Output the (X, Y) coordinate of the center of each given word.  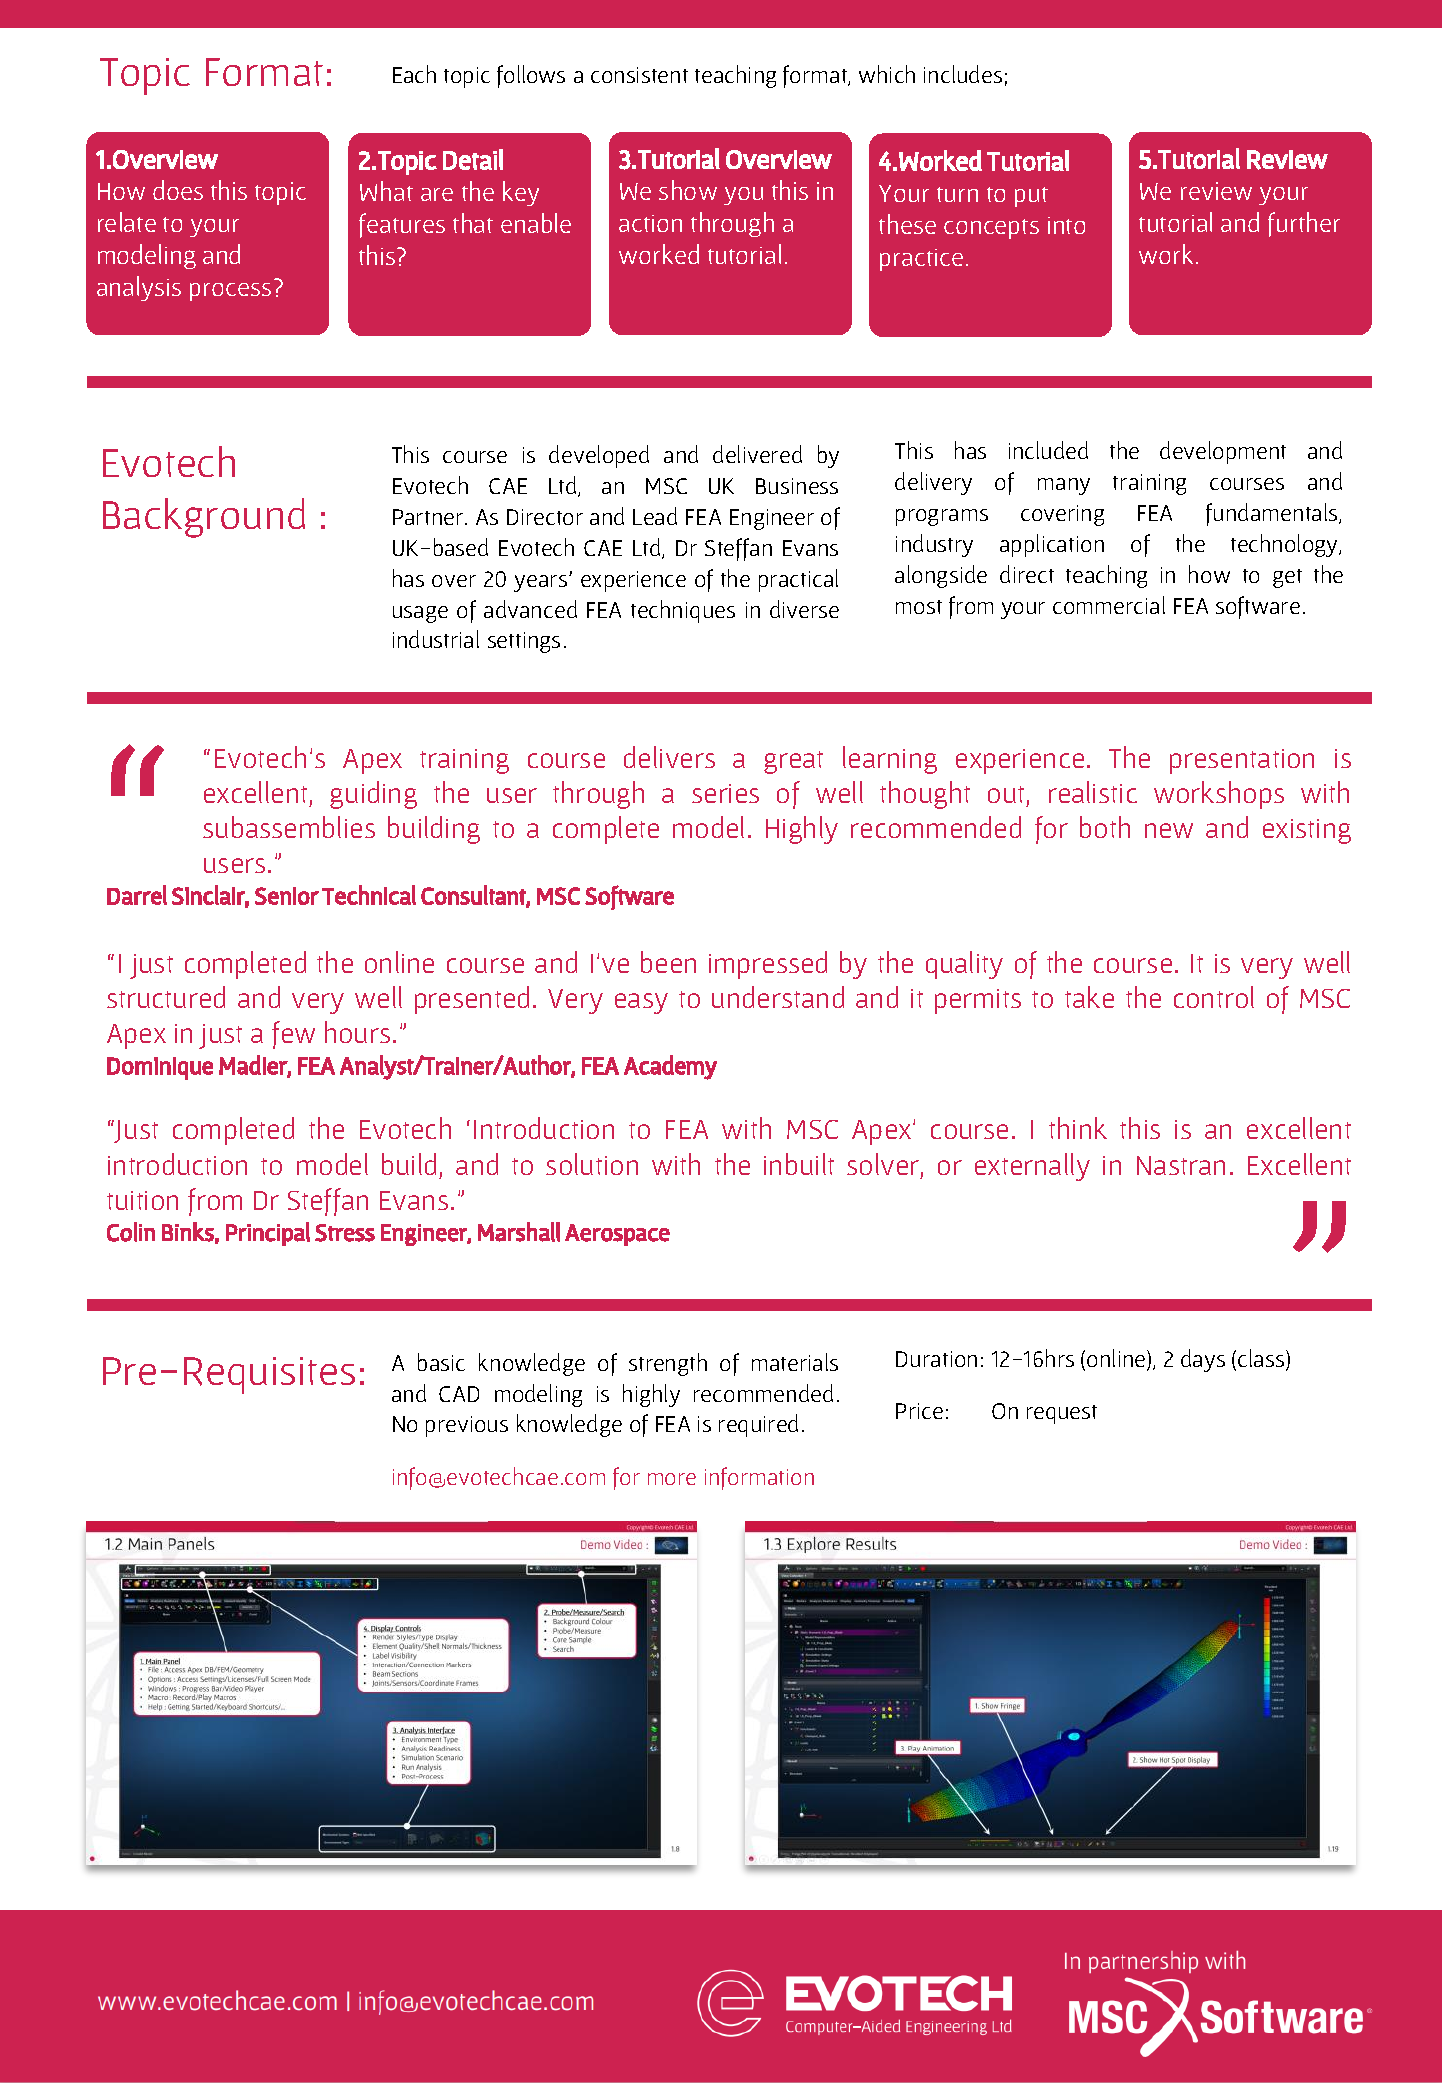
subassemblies (289, 827)
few (293, 1035)
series (725, 793)
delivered (757, 454)
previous (467, 1426)
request (1062, 1414)
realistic (1093, 792)
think (1078, 1128)
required (758, 1425)
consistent (639, 75)
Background (204, 518)
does (178, 190)
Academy (670, 1067)
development (1223, 452)
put (1031, 197)
